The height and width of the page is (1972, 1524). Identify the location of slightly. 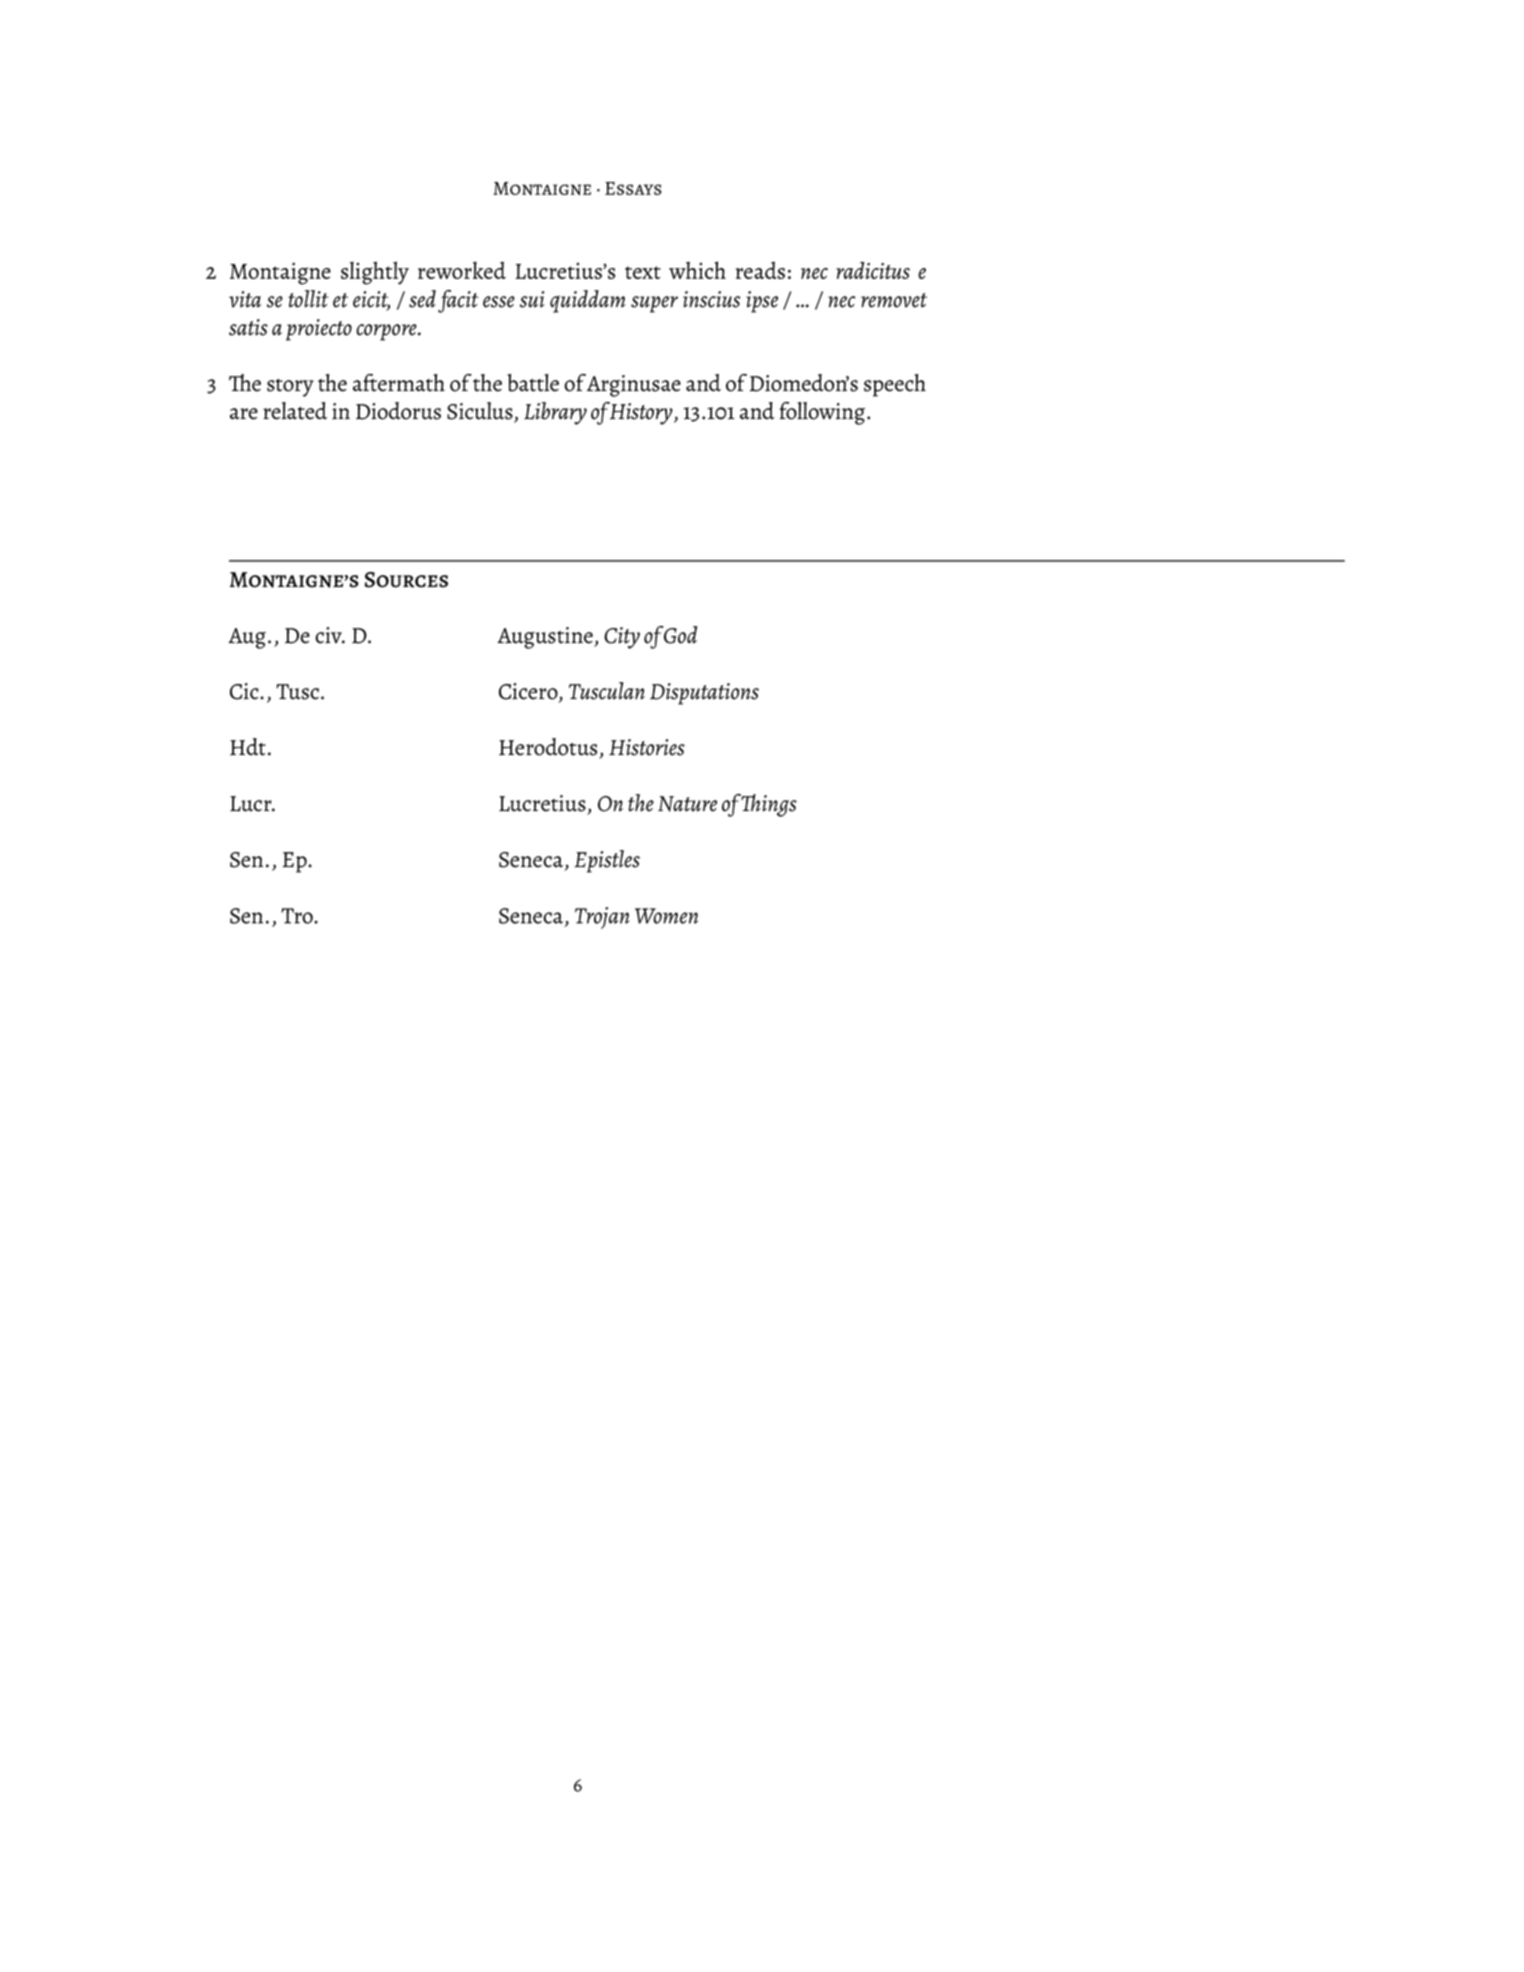
(375, 273).
